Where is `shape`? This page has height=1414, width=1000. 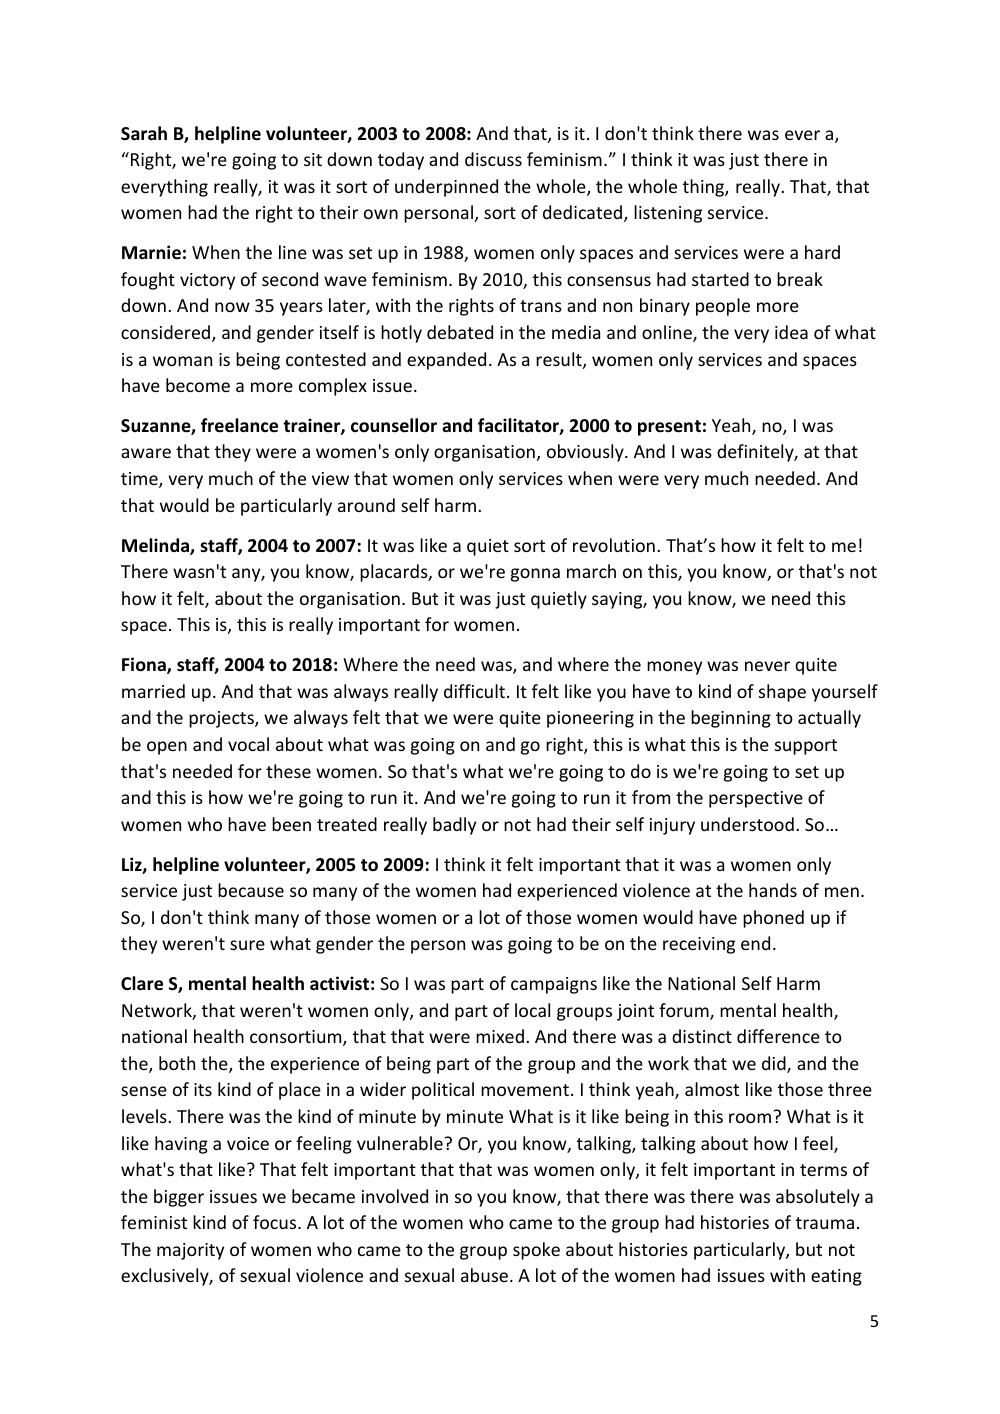
shape is located at coordinates (782, 693).
